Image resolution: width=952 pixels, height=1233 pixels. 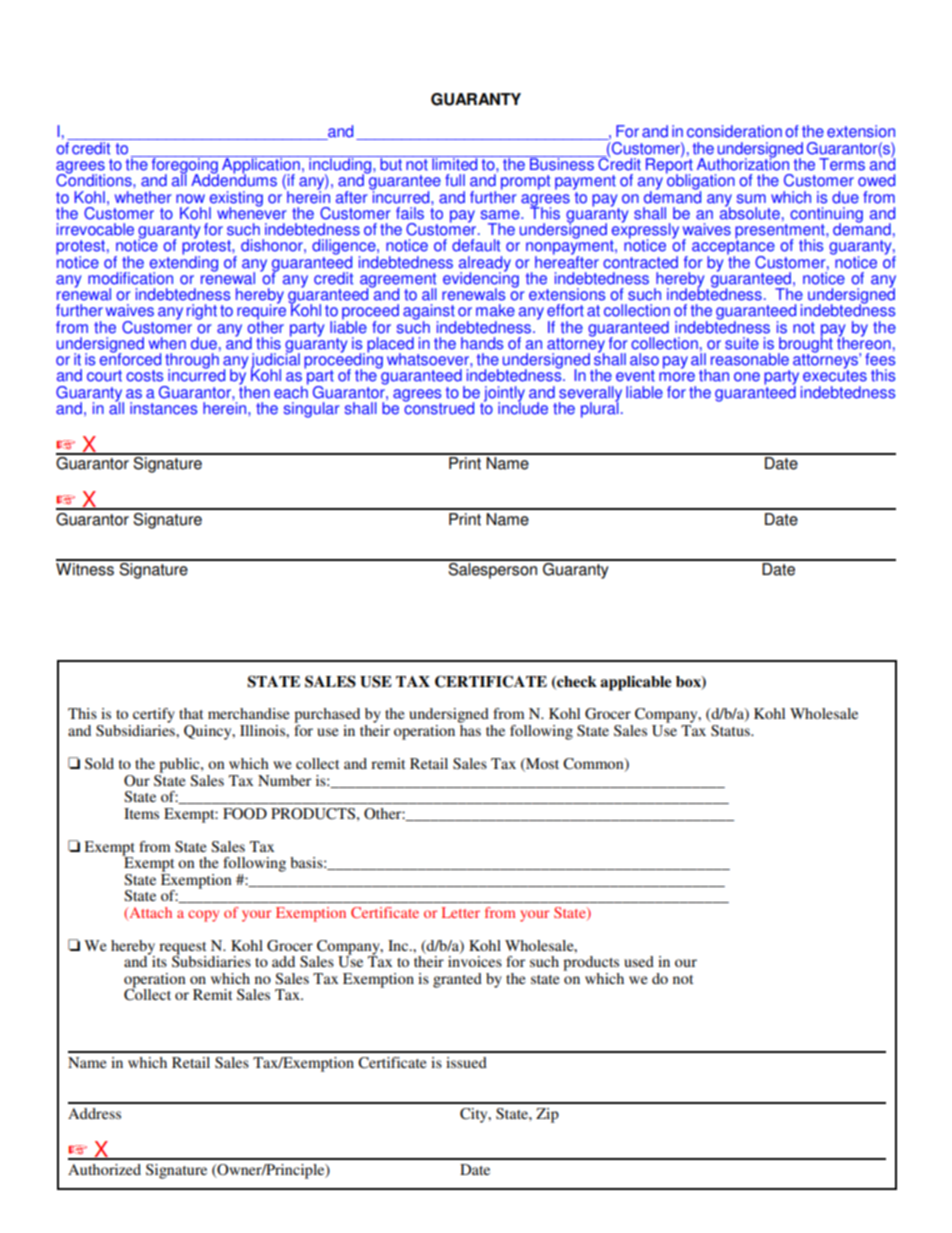 What do you see at coordinates (747, 377) in the document?
I see `one` at bounding box center [747, 377].
